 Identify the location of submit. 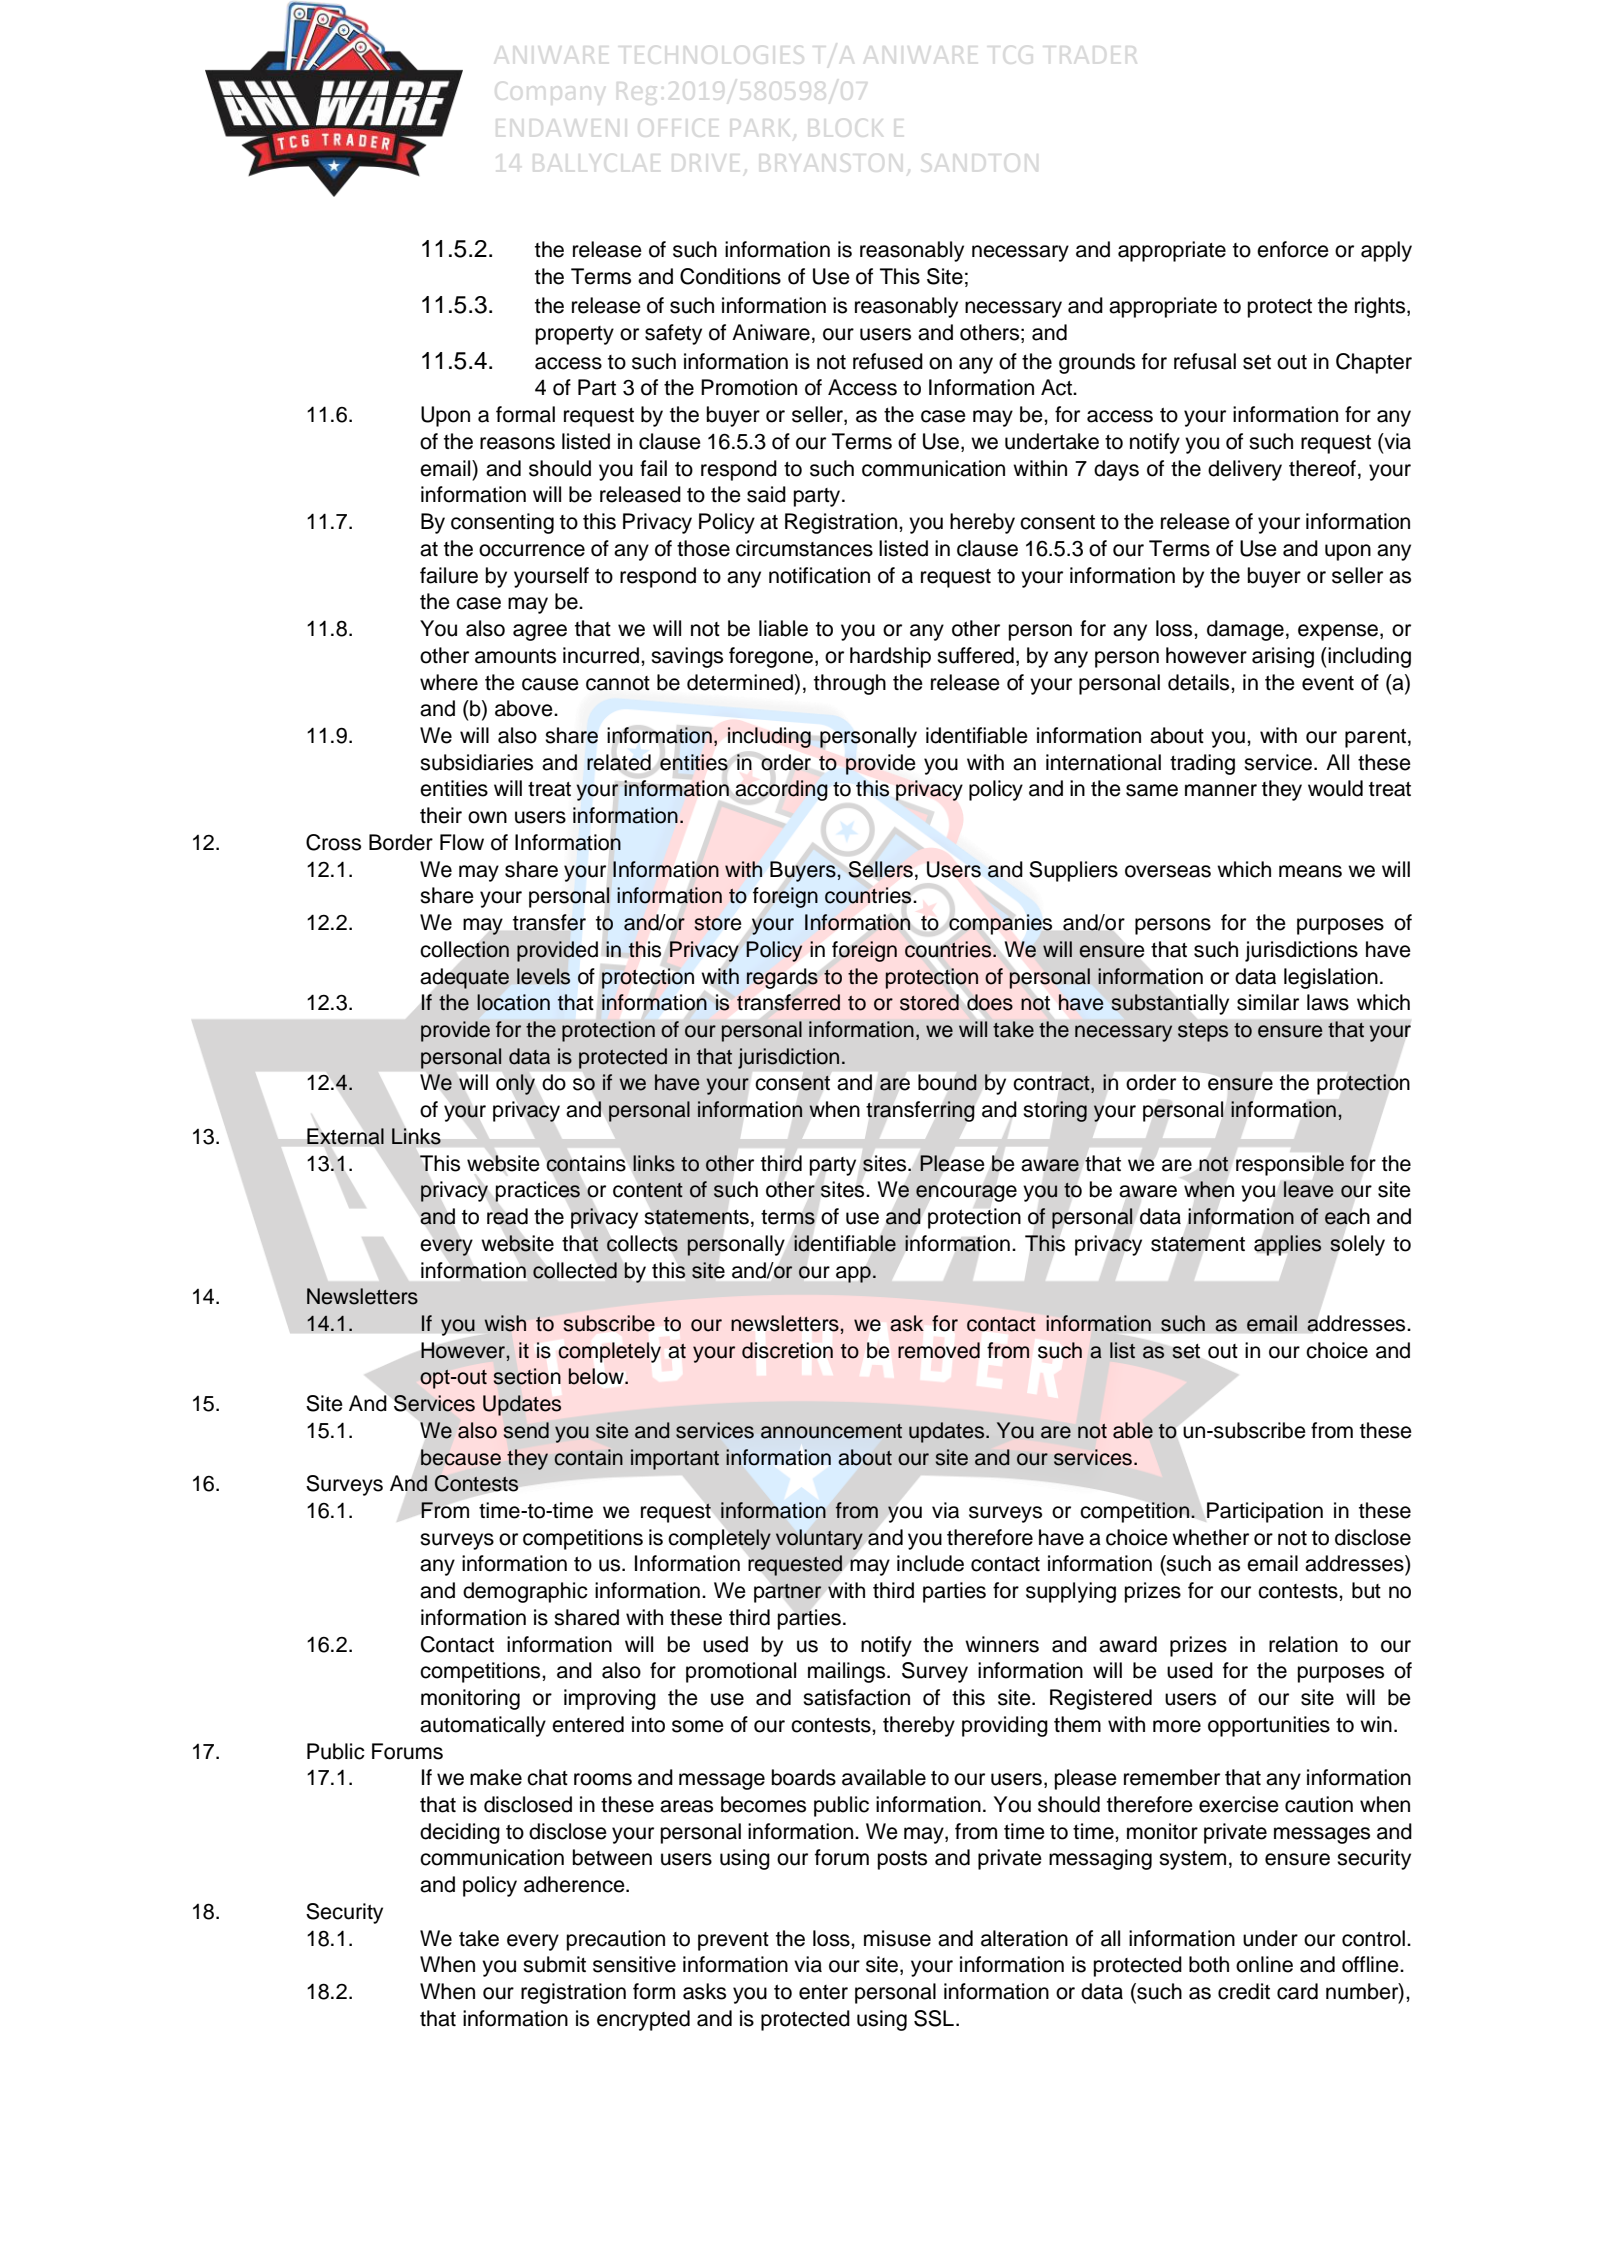
(554, 1964).
